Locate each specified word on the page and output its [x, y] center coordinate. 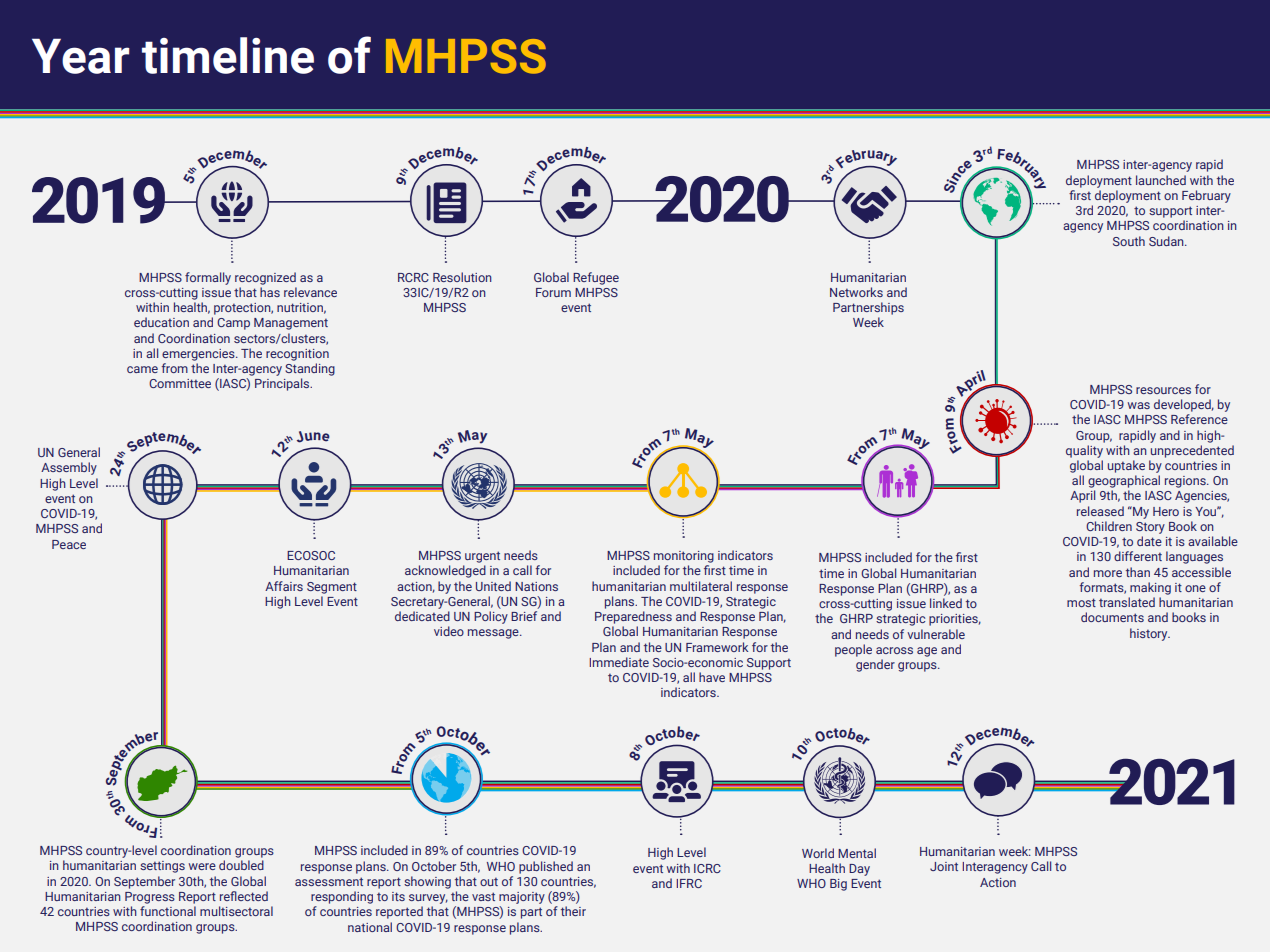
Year [81, 56]
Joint [944, 866]
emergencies [199, 355]
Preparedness [633, 617]
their [573, 911]
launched [1161, 180]
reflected [244, 896]
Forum [553, 292]
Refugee [596, 278]
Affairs [284, 586]
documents [1112, 617]
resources [1163, 390]
